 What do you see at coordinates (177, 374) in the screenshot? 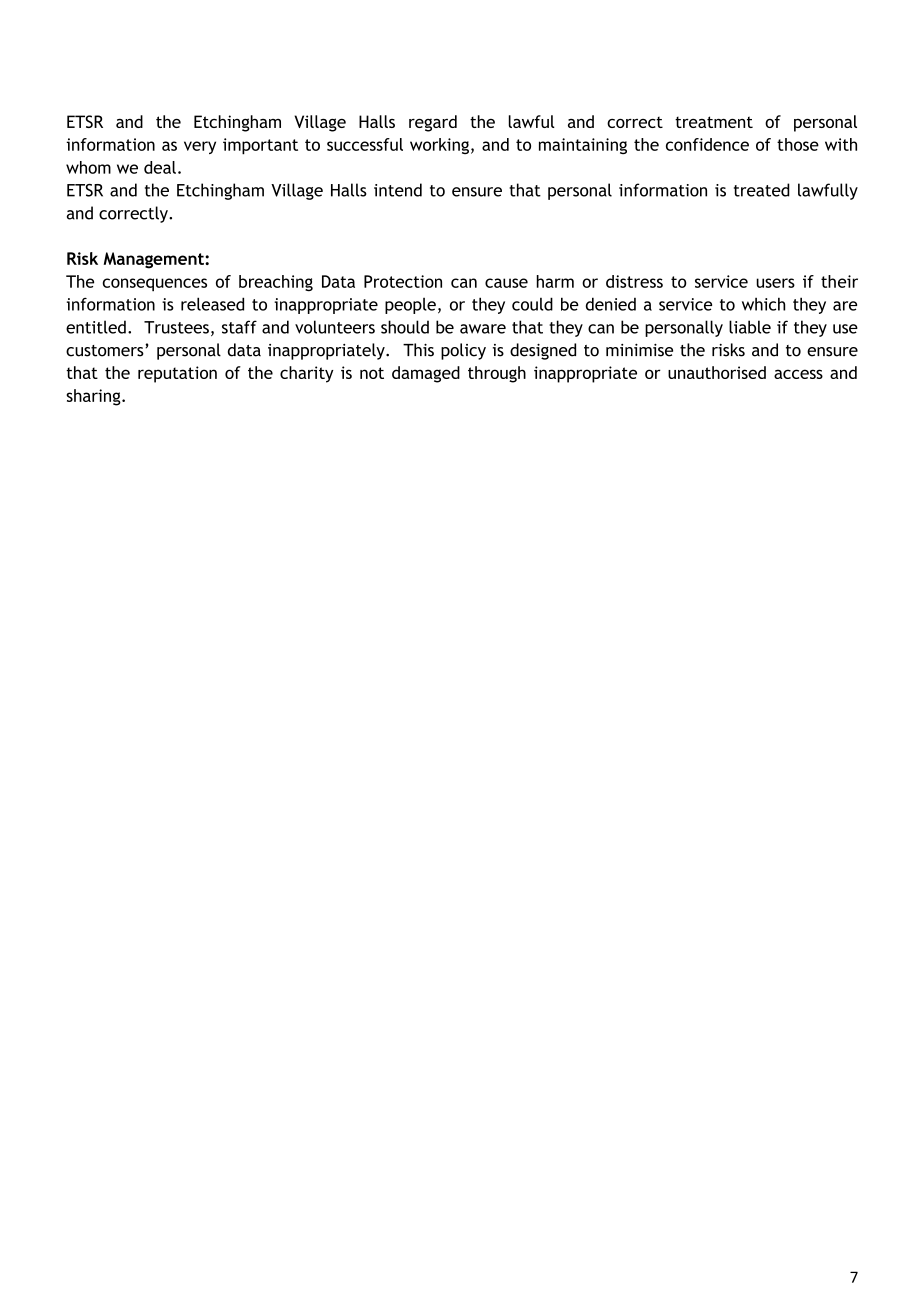
I see `reputation` at bounding box center [177, 374].
